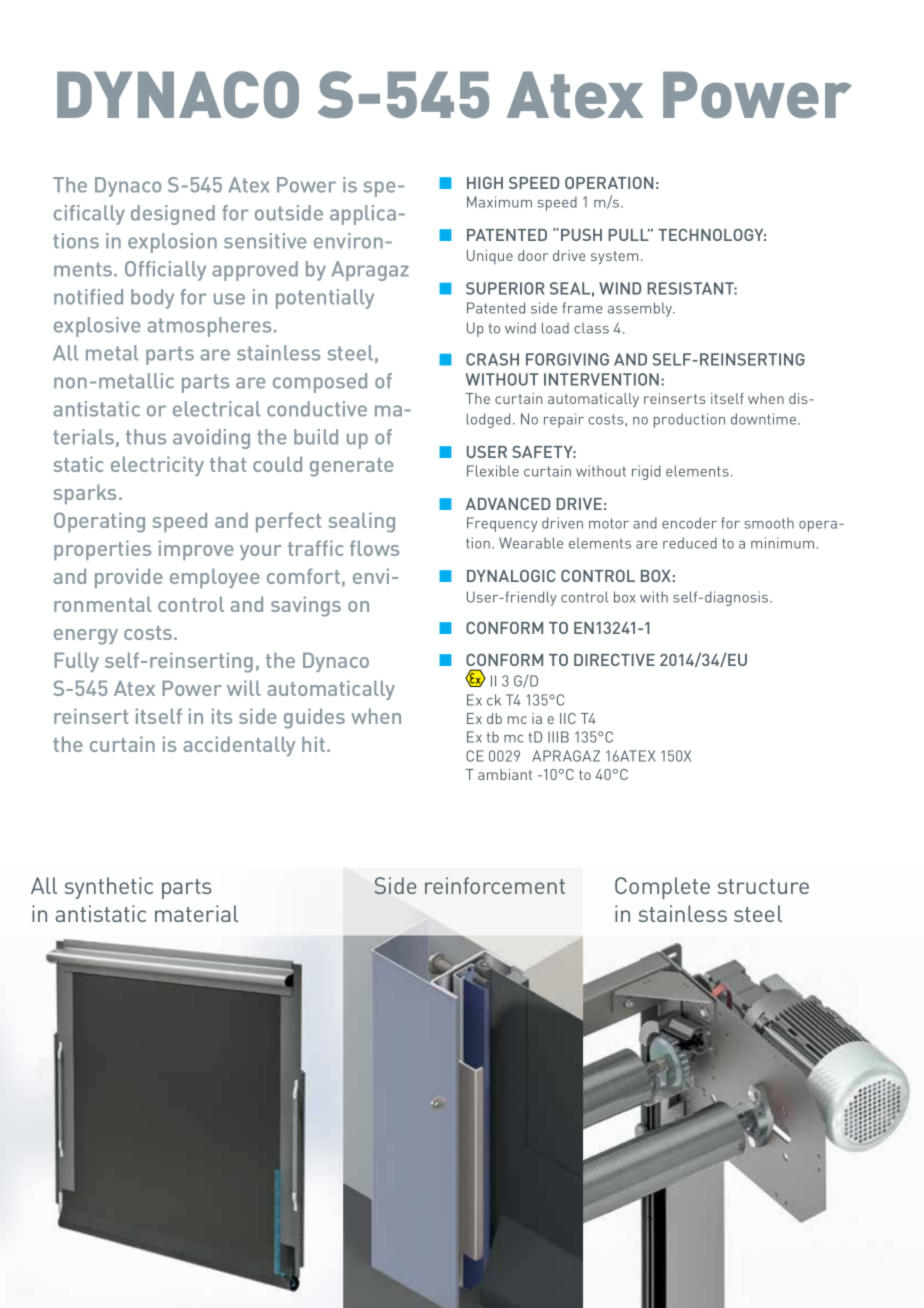  What do you see at coordinates (172, 243) in the image?
I see `explosion` at bounding box center [172, 243].
